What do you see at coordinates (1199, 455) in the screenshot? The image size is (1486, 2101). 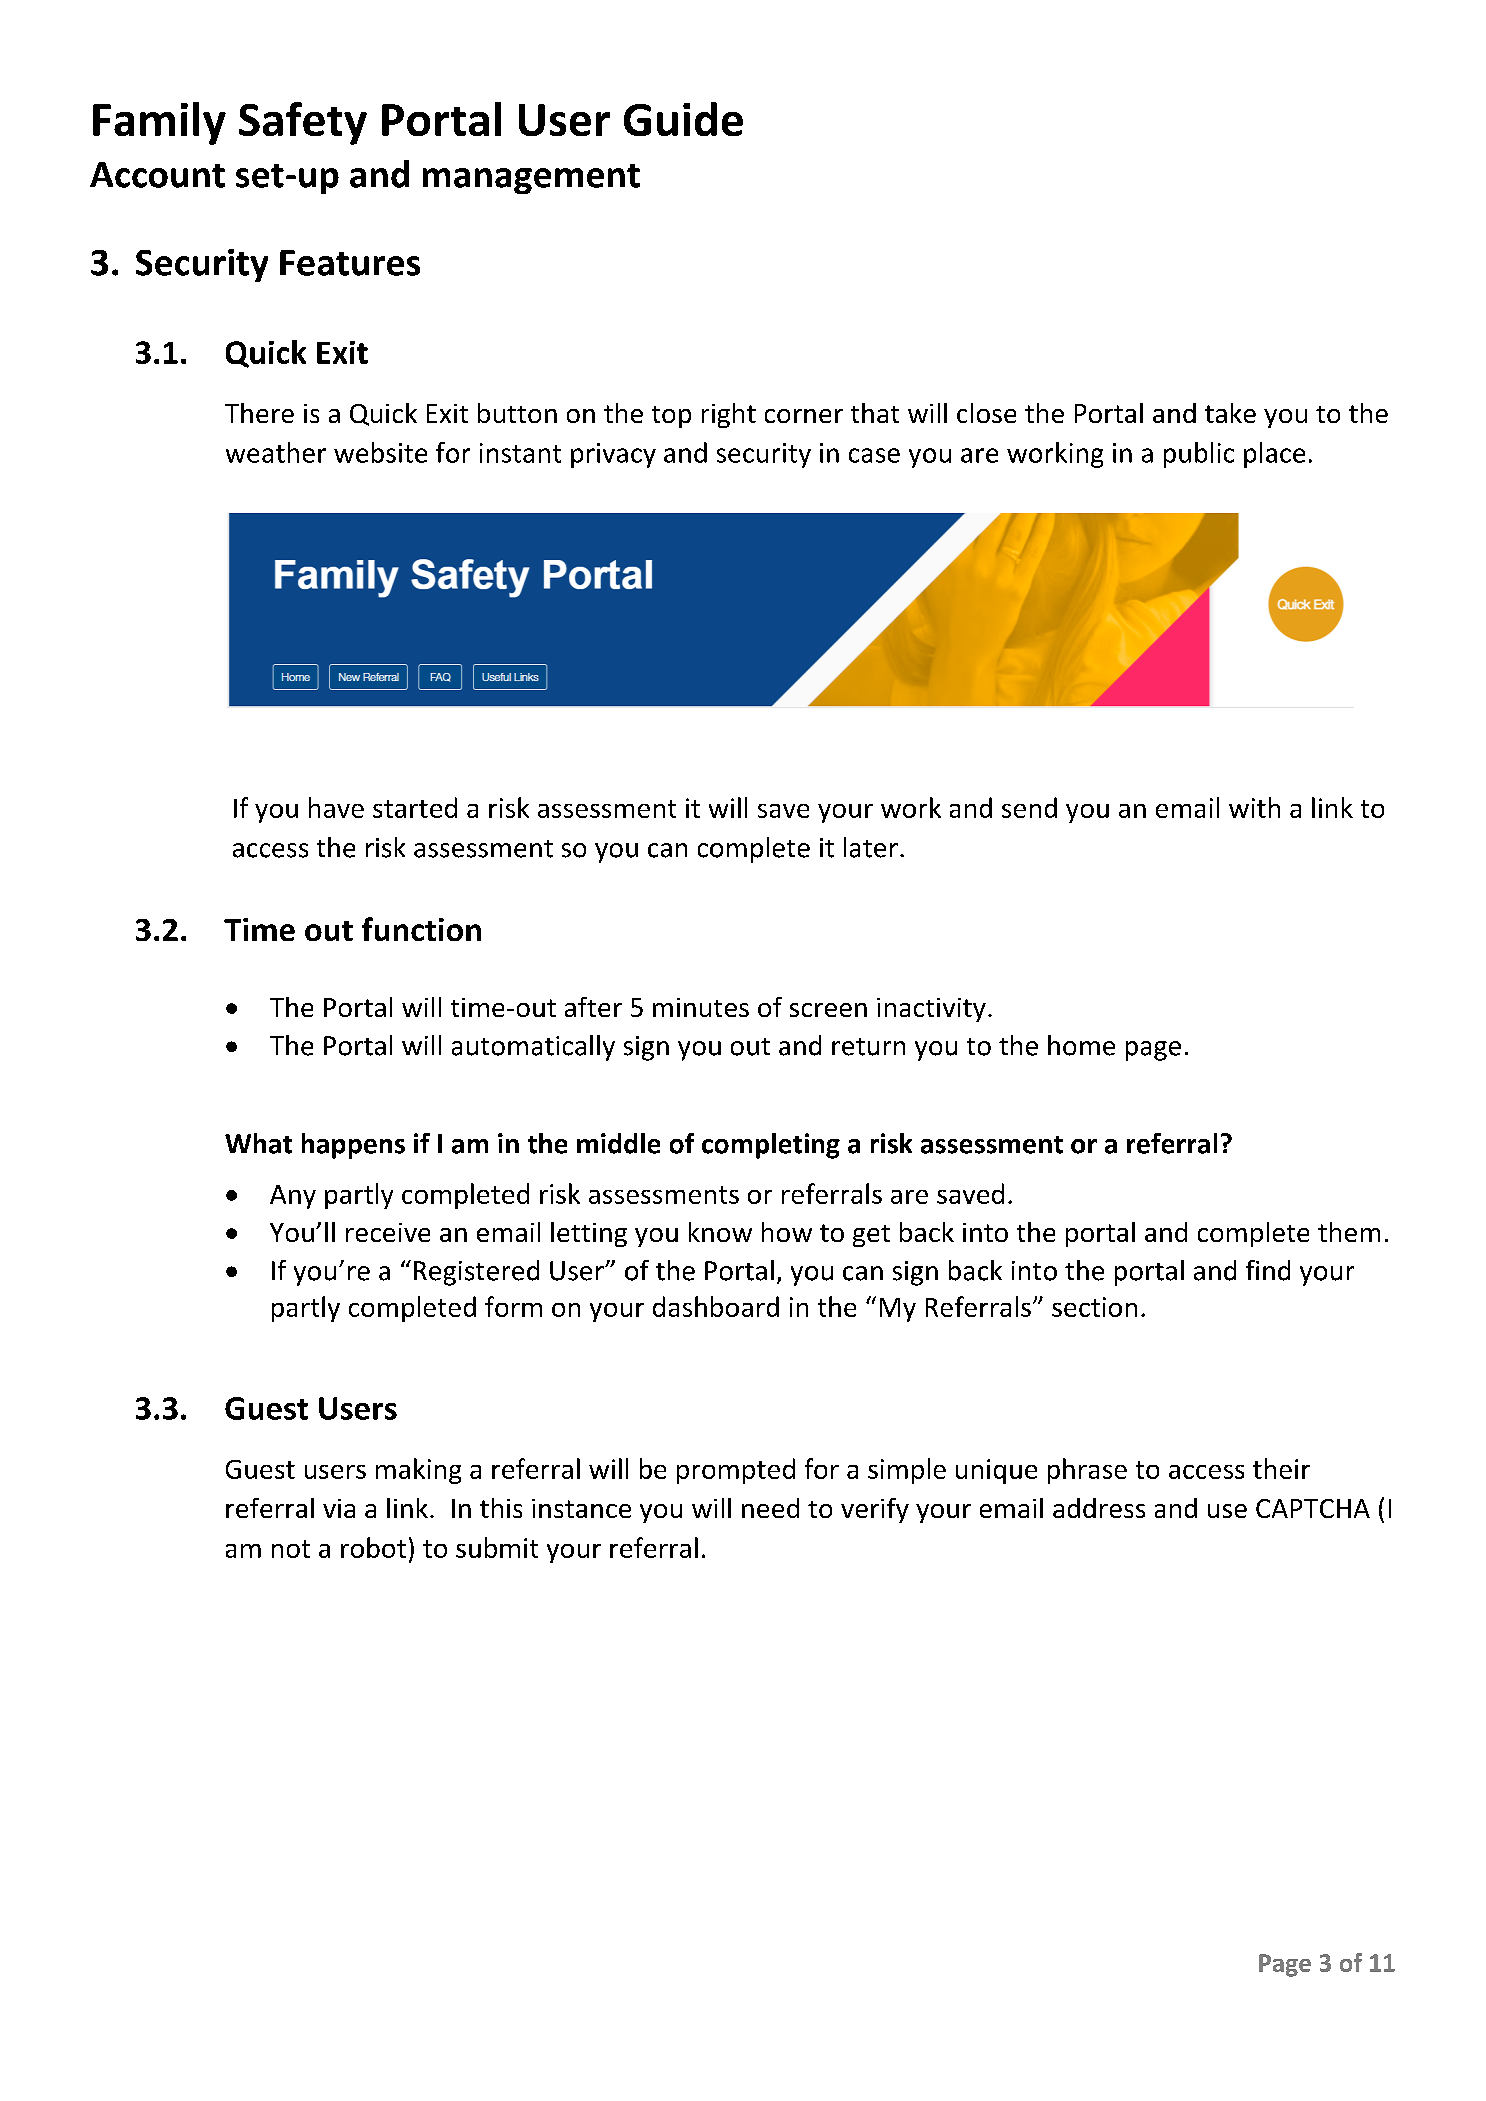 I see `public` at bounding box center [1199, 455].
